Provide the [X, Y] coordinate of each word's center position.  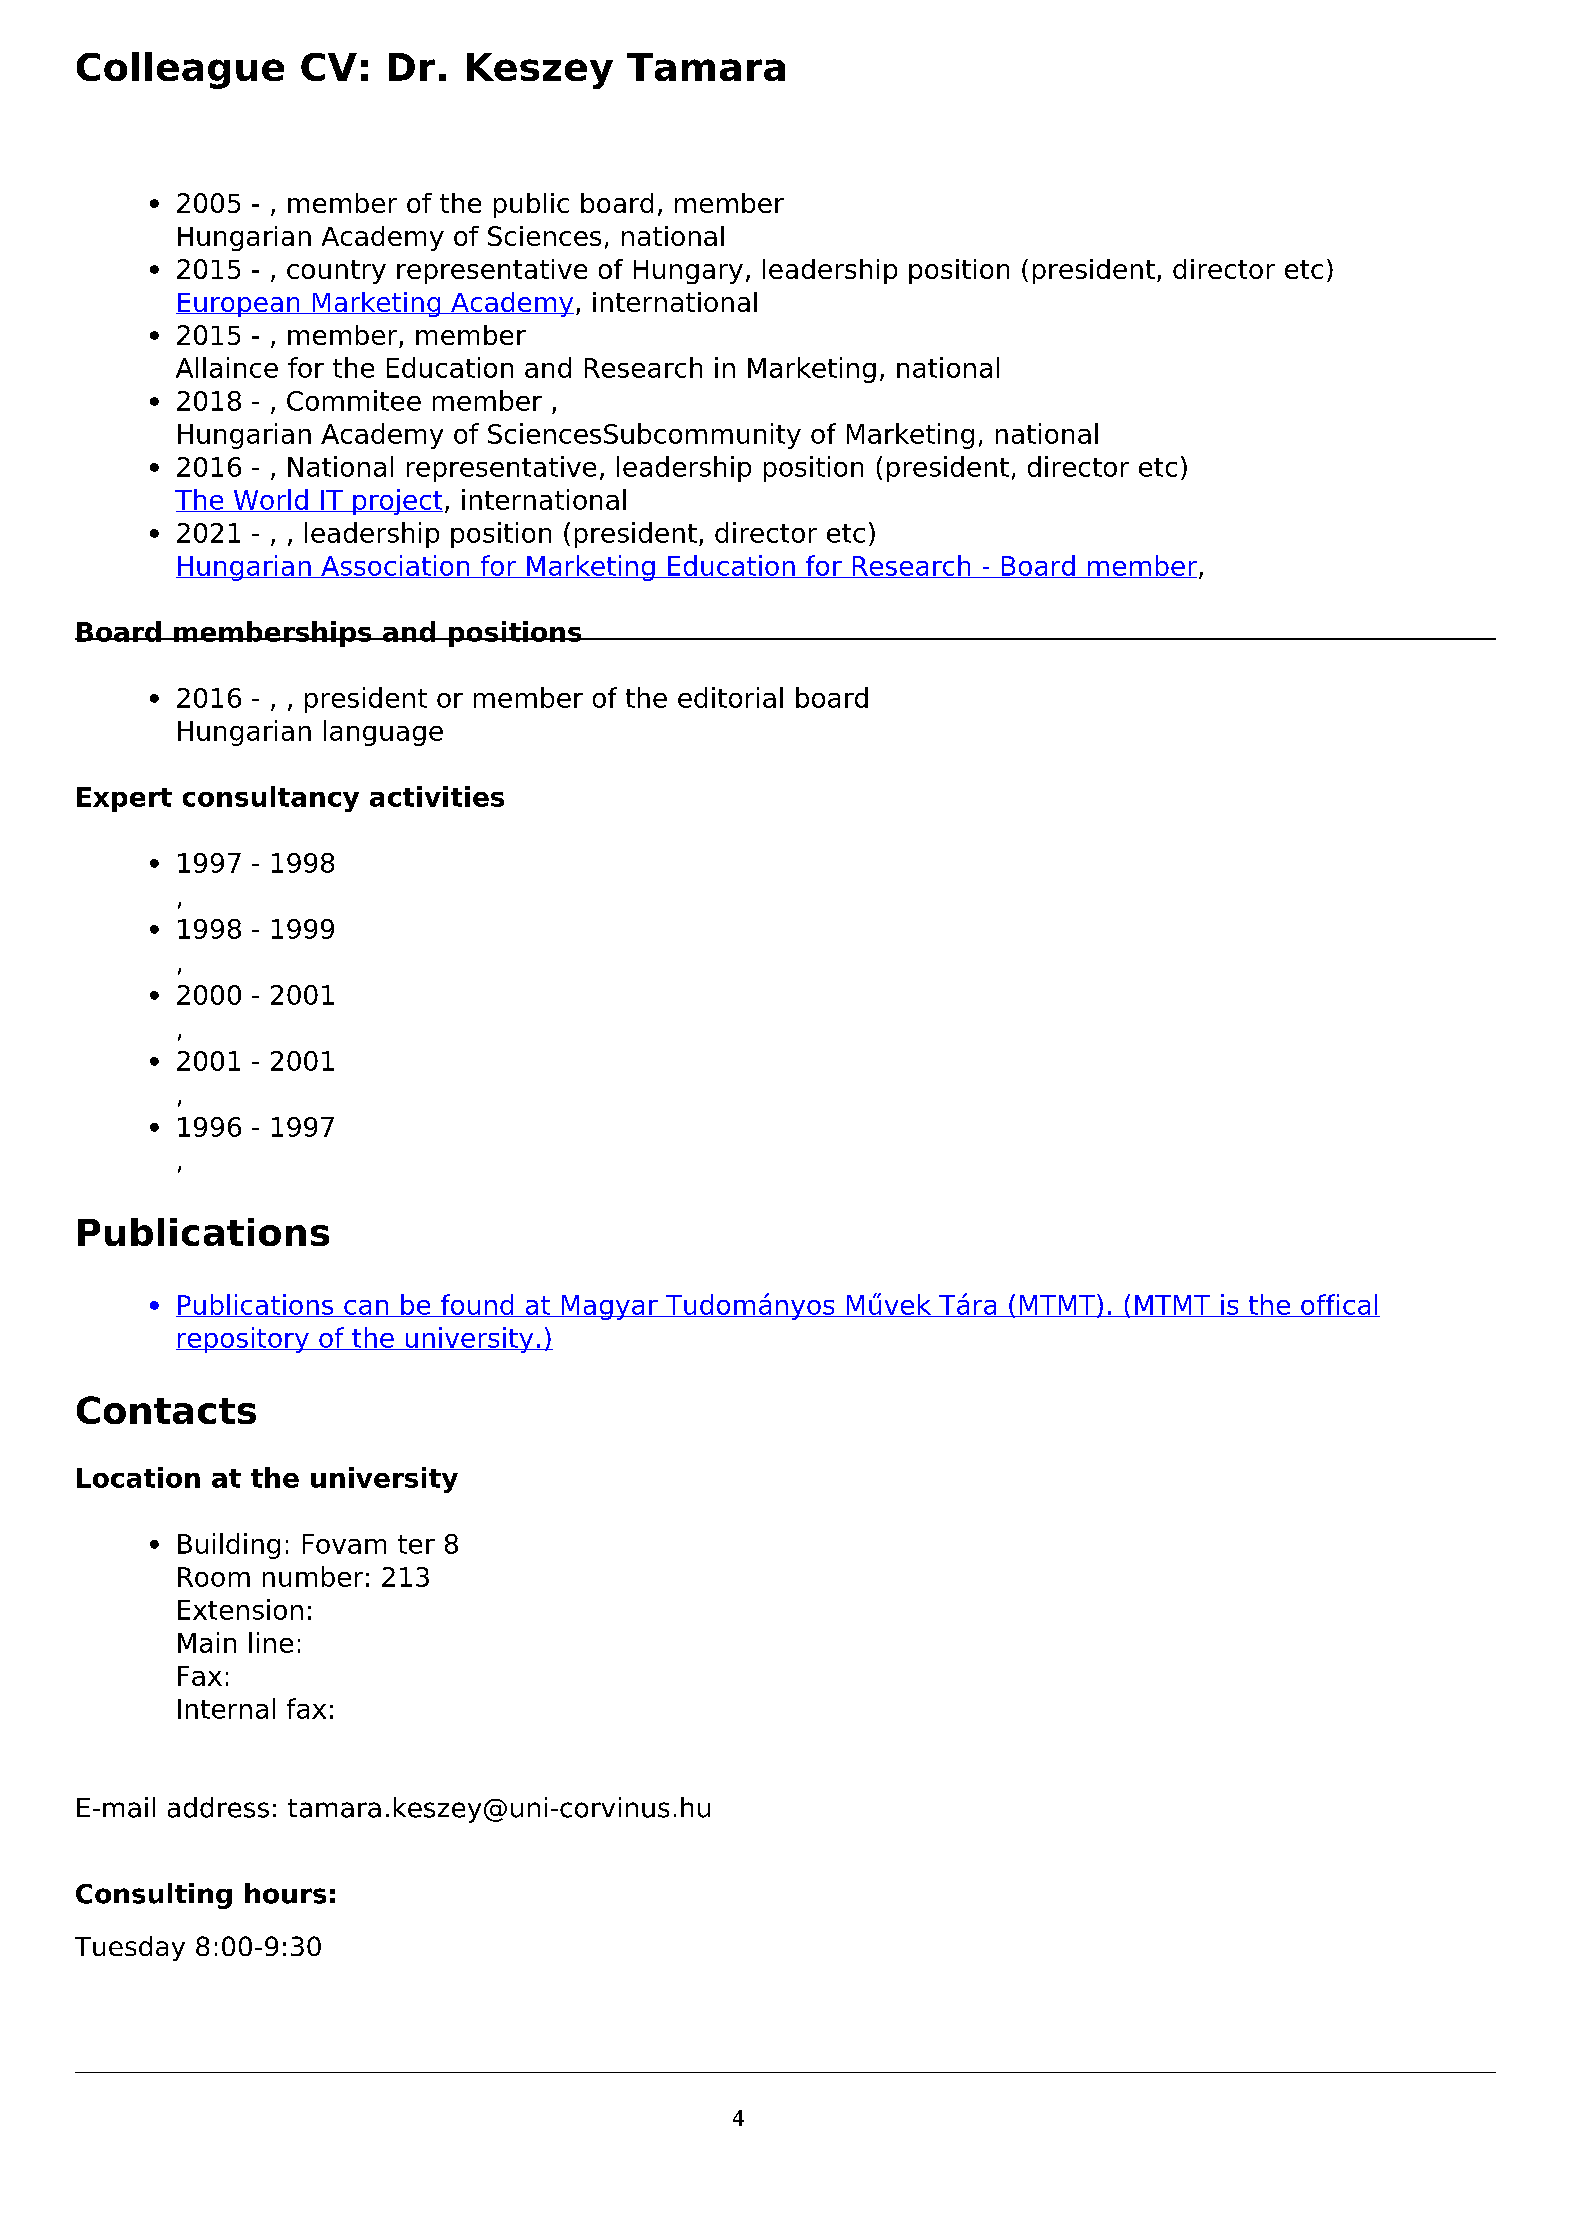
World [270, 500]
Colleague [180, 70]
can [366, 1308]
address [218, 1807]
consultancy [271, 799]
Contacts [166, 1410]
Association [395, 566]
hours [285, 1893]
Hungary [688, 272]
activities [437, 796]
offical [1339, 1305]
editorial [730, 697]
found [477, 1305]
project [397, 502]
